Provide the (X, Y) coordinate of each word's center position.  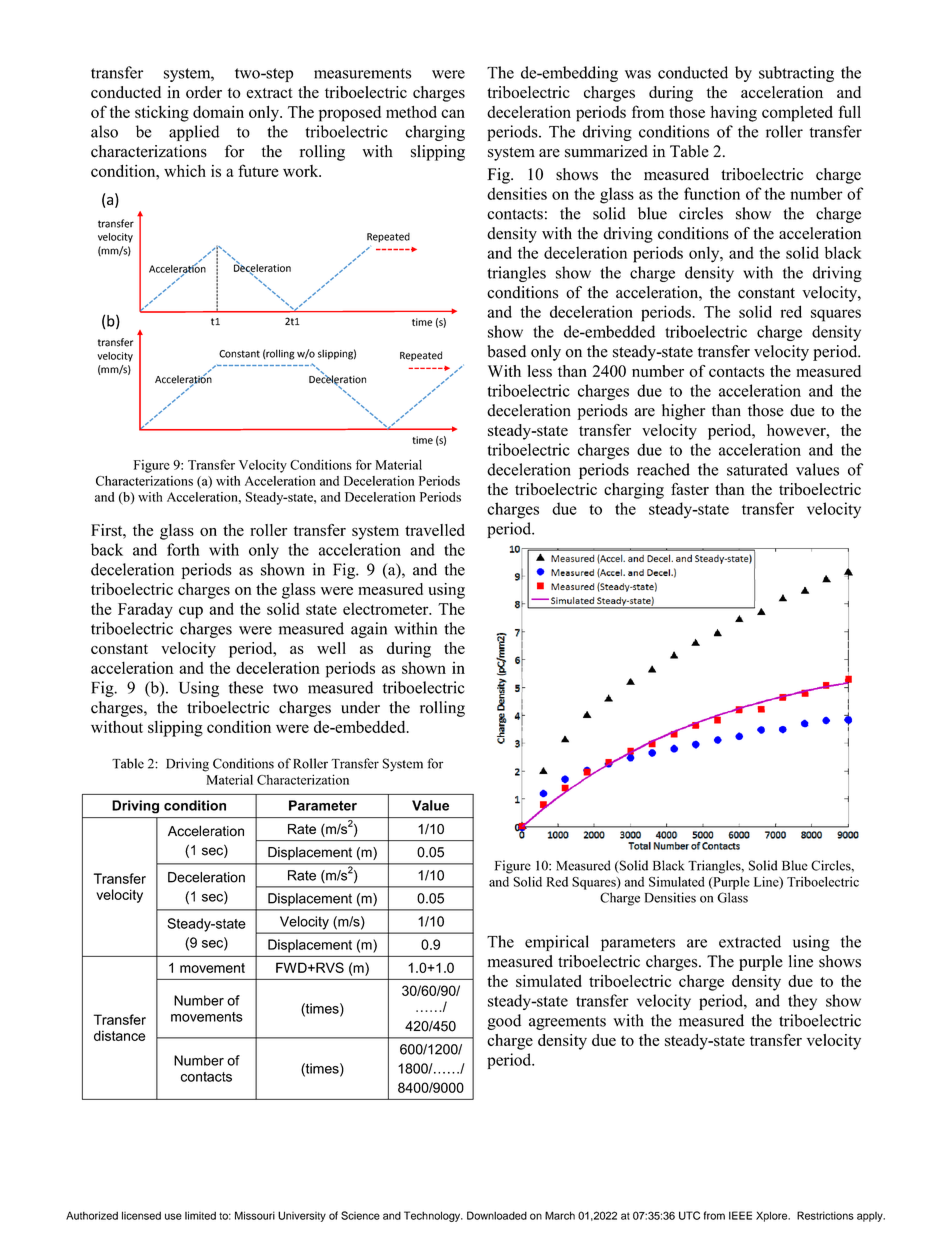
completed (797, 114)
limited (200, 1215)
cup (191, 612)
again (369, 630)
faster (690, 489)
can (453, 113)
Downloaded (497, 1215)
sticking (162, 113)
